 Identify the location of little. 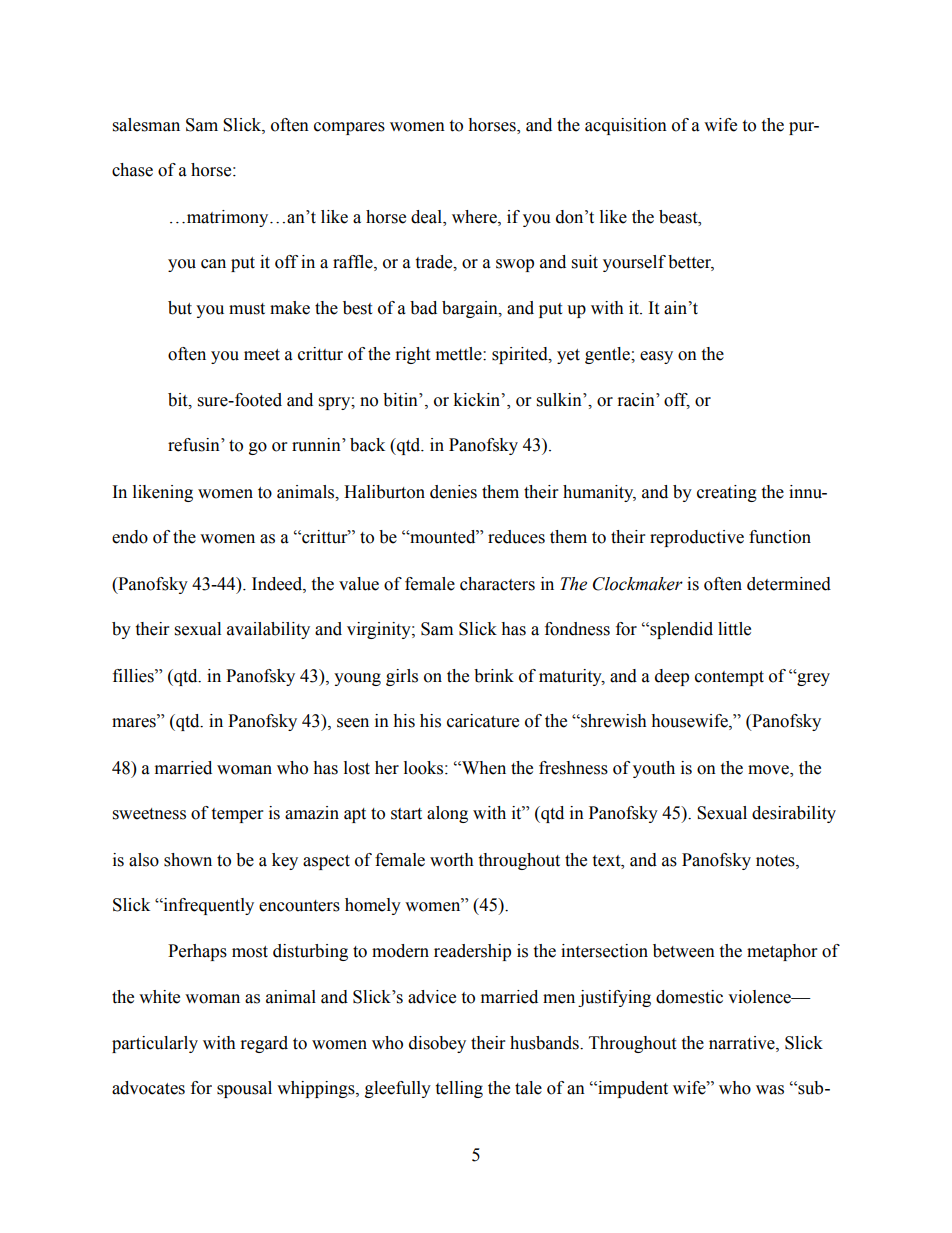
(734, 629).
